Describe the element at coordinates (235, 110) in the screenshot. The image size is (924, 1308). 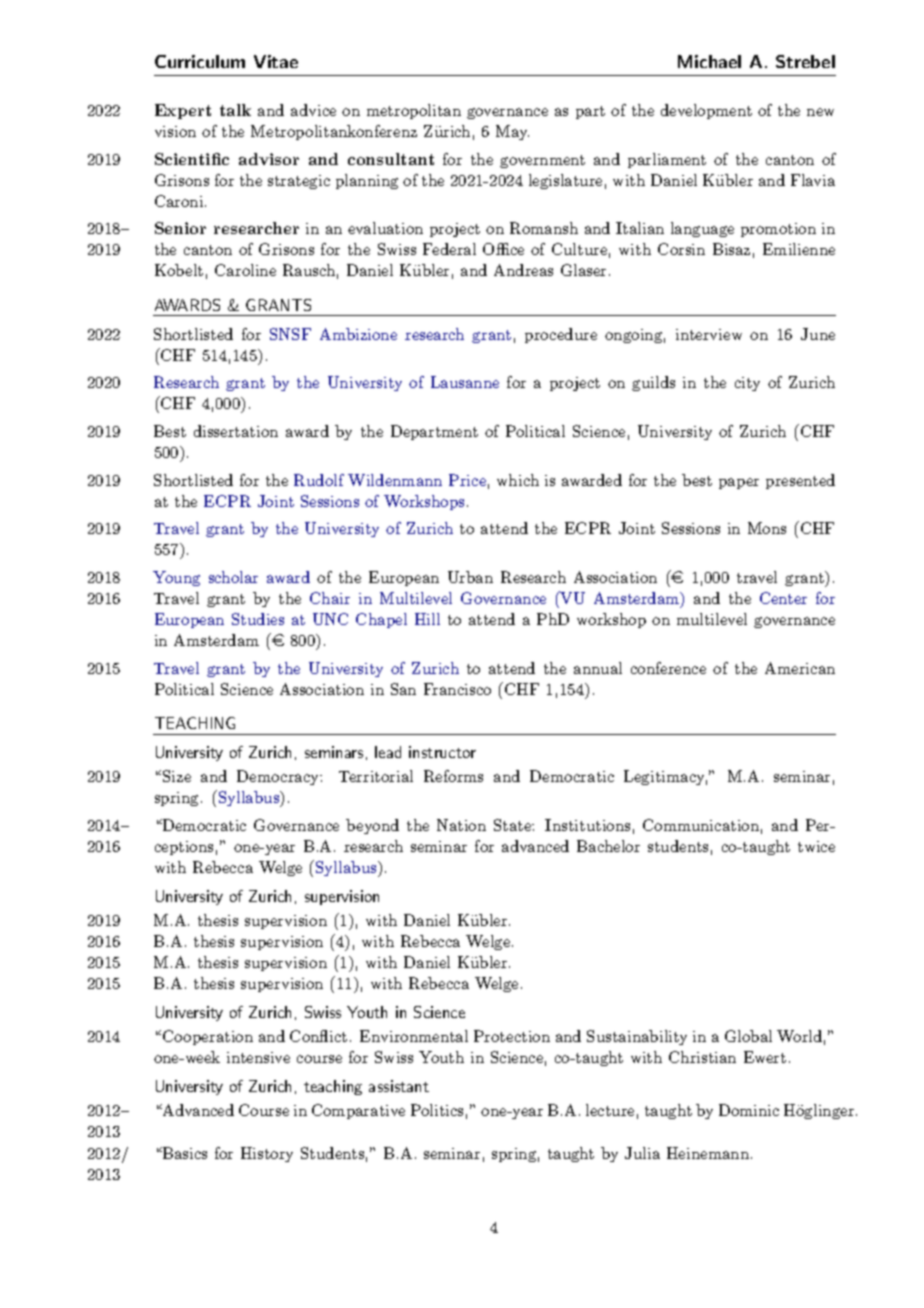
I see `talk` at that location.
